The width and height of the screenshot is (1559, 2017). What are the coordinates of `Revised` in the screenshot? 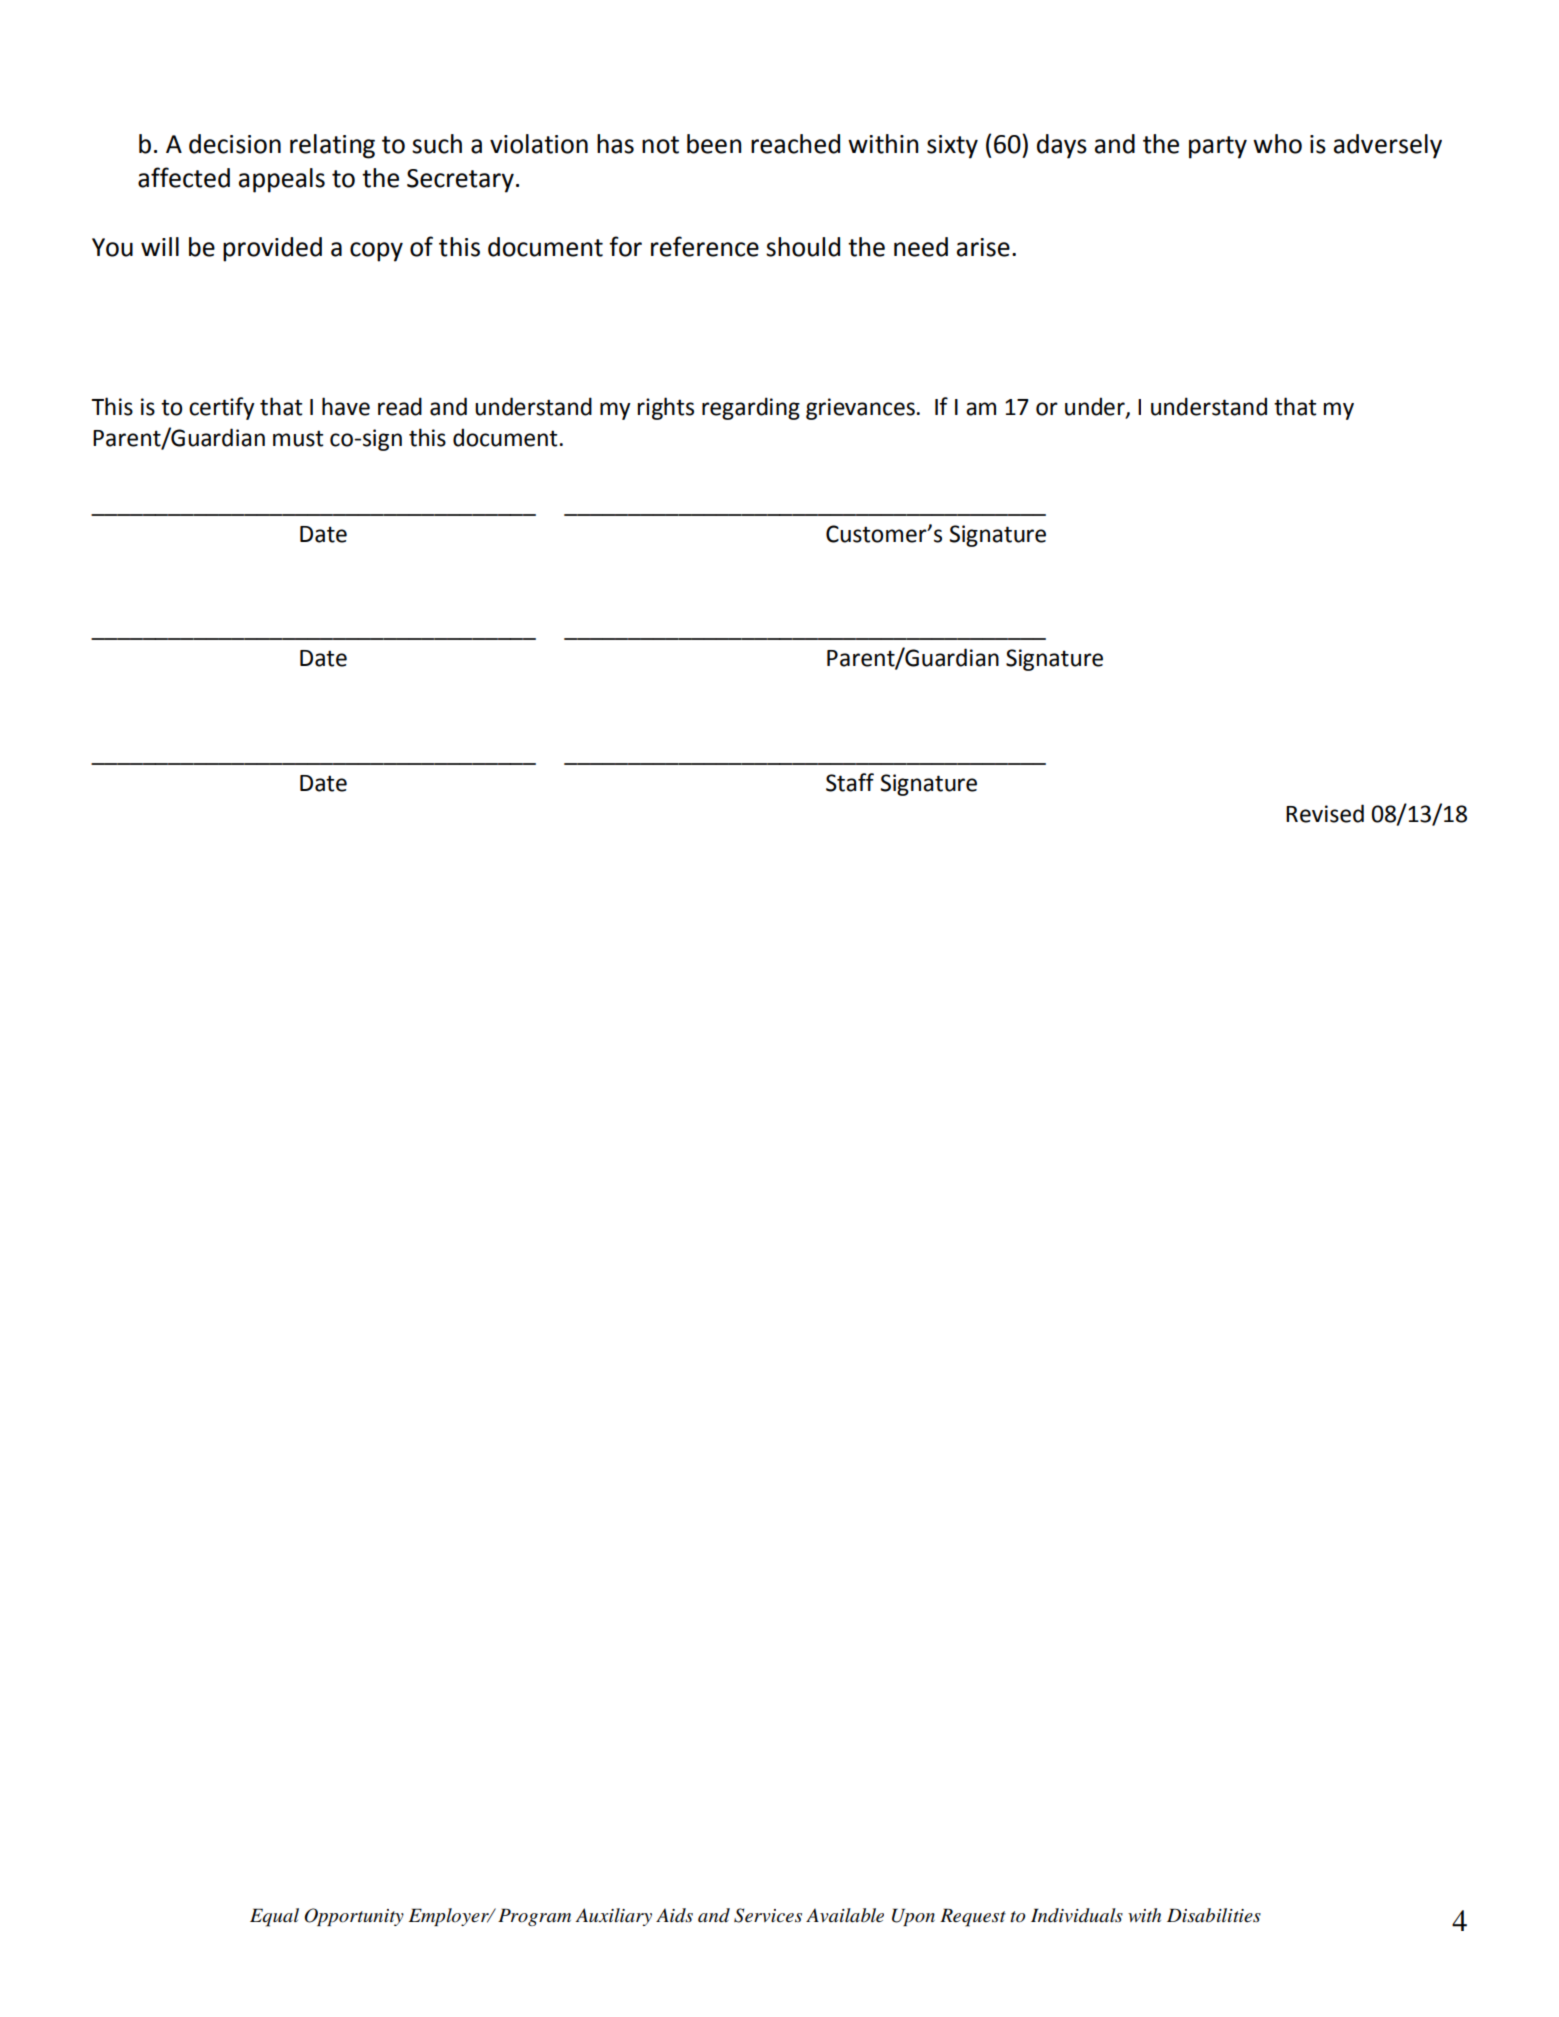 It's located at (1325, 813).
